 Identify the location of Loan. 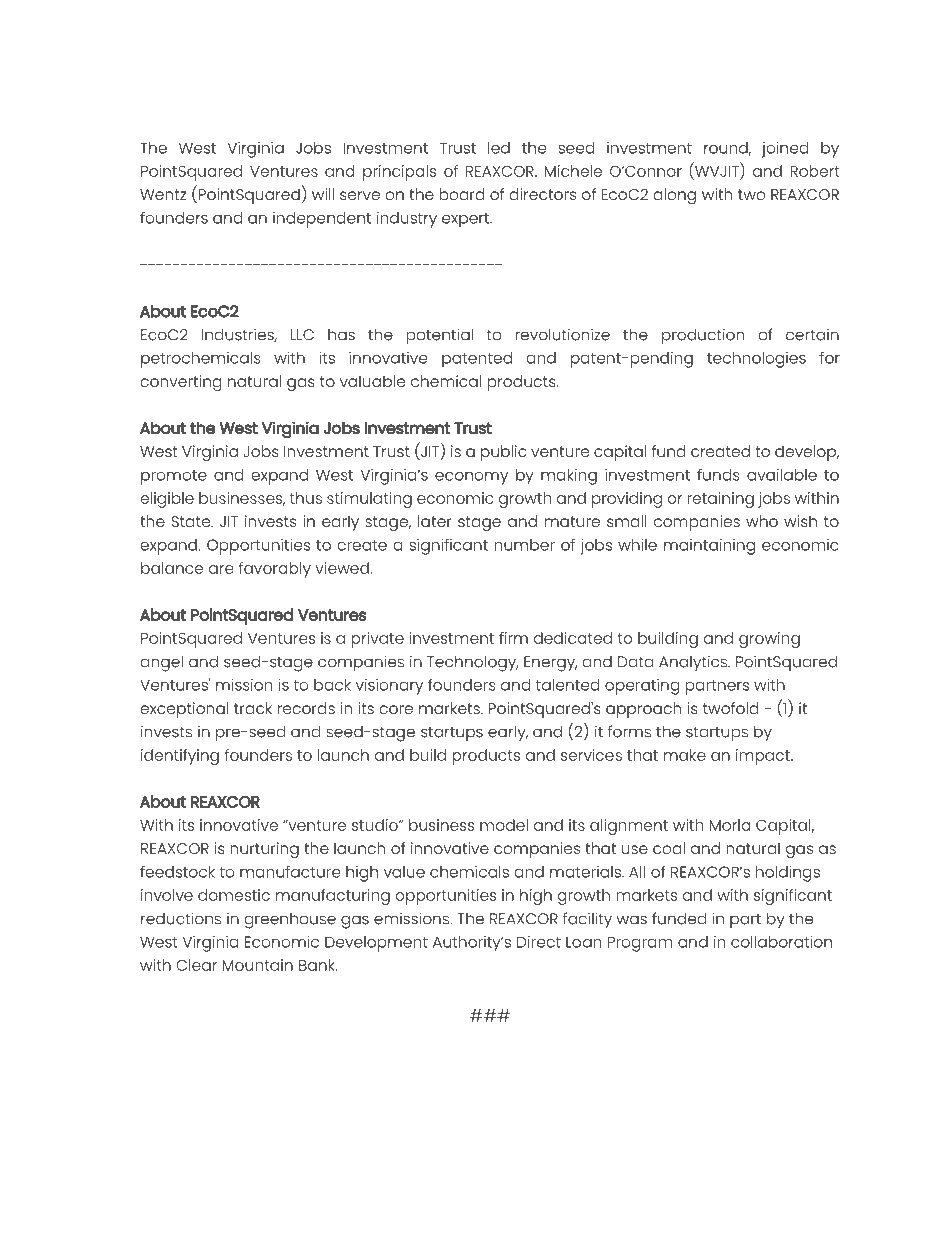
(583, 942).
